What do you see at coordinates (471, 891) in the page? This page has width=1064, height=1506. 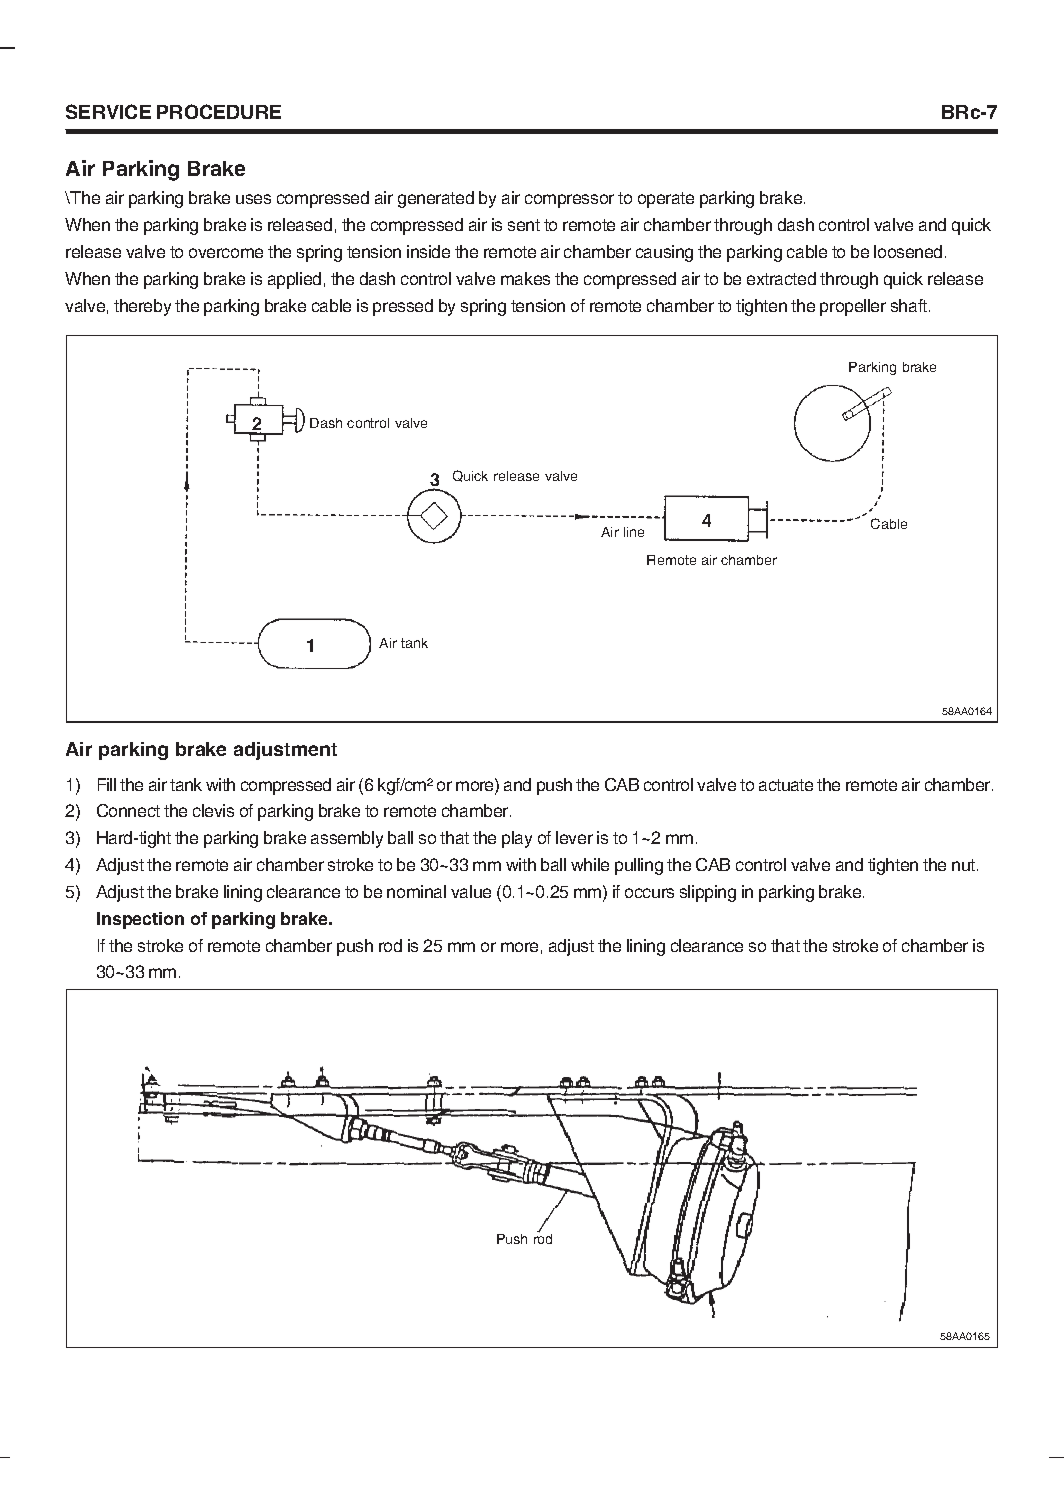 I see `value` at bounding box center [471, 891].
